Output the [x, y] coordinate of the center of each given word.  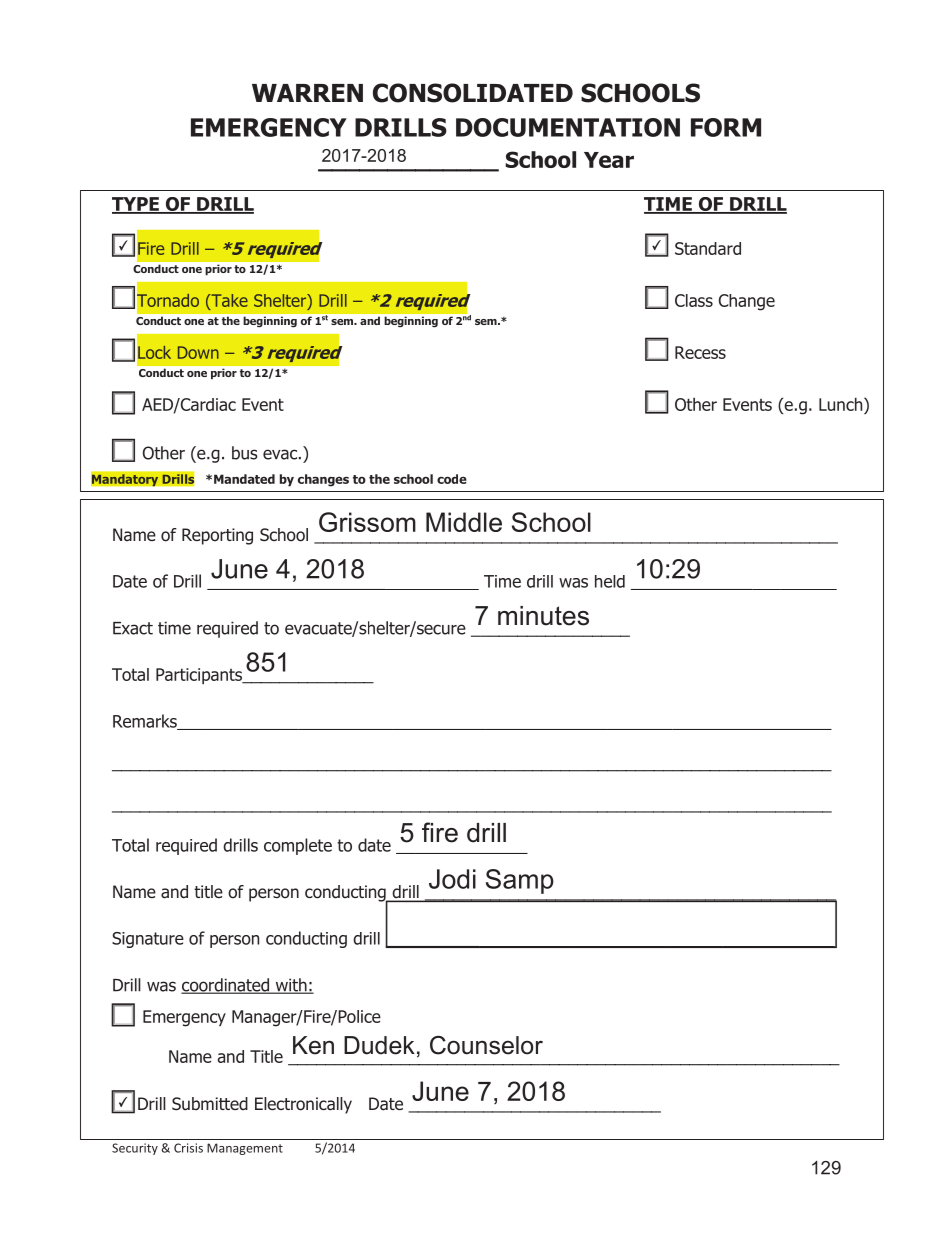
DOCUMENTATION [568, 127]
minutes [543, 616]
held [610, 581]
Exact [133, 628]
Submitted [210, 1104]
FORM [726, 127]
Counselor [486, 1045]
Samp [520, 881]
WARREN [307, 93]
